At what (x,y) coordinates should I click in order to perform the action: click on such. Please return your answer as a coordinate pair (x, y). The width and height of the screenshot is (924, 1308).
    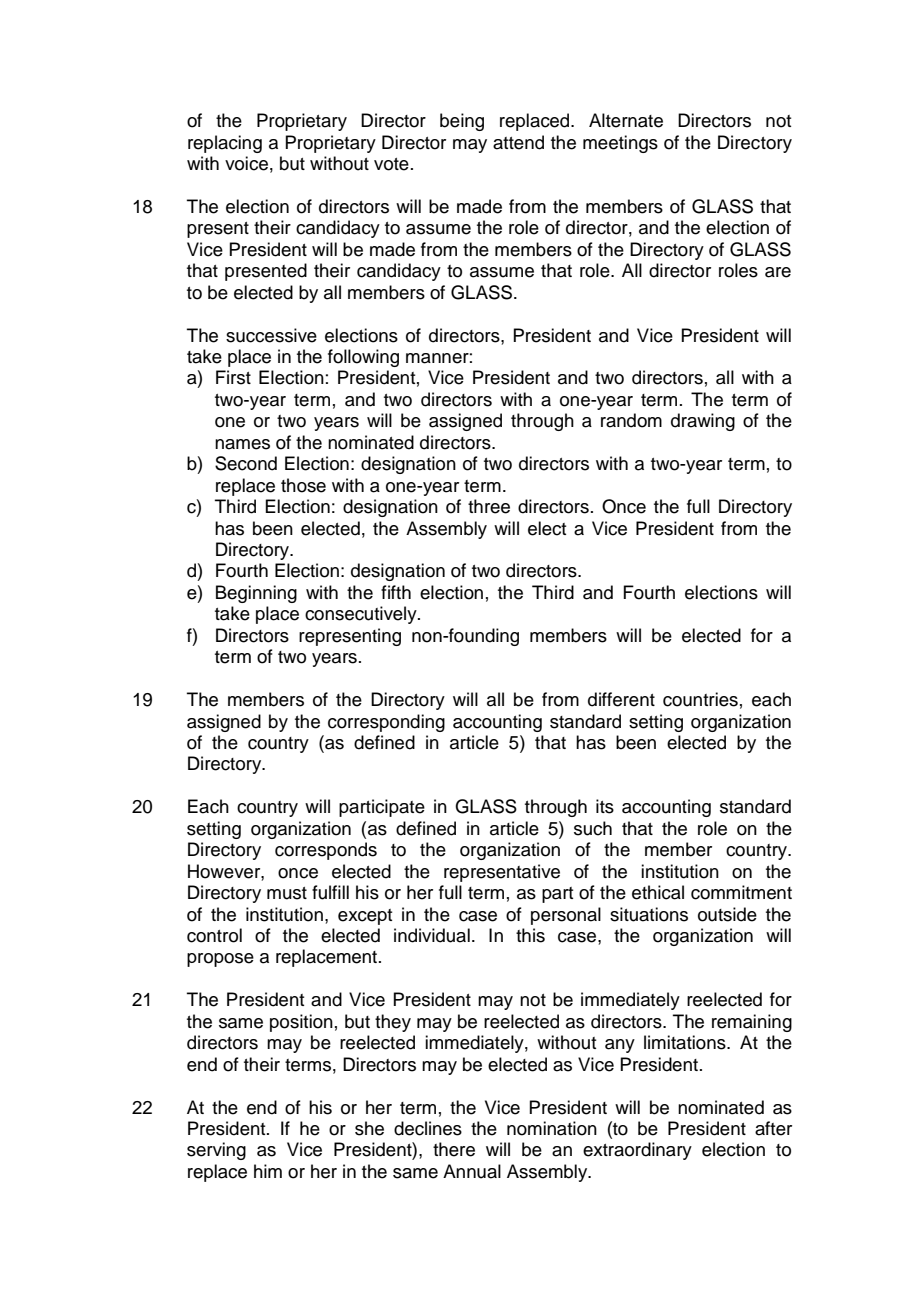
    Looking at the image, I should click on (593, 828).
